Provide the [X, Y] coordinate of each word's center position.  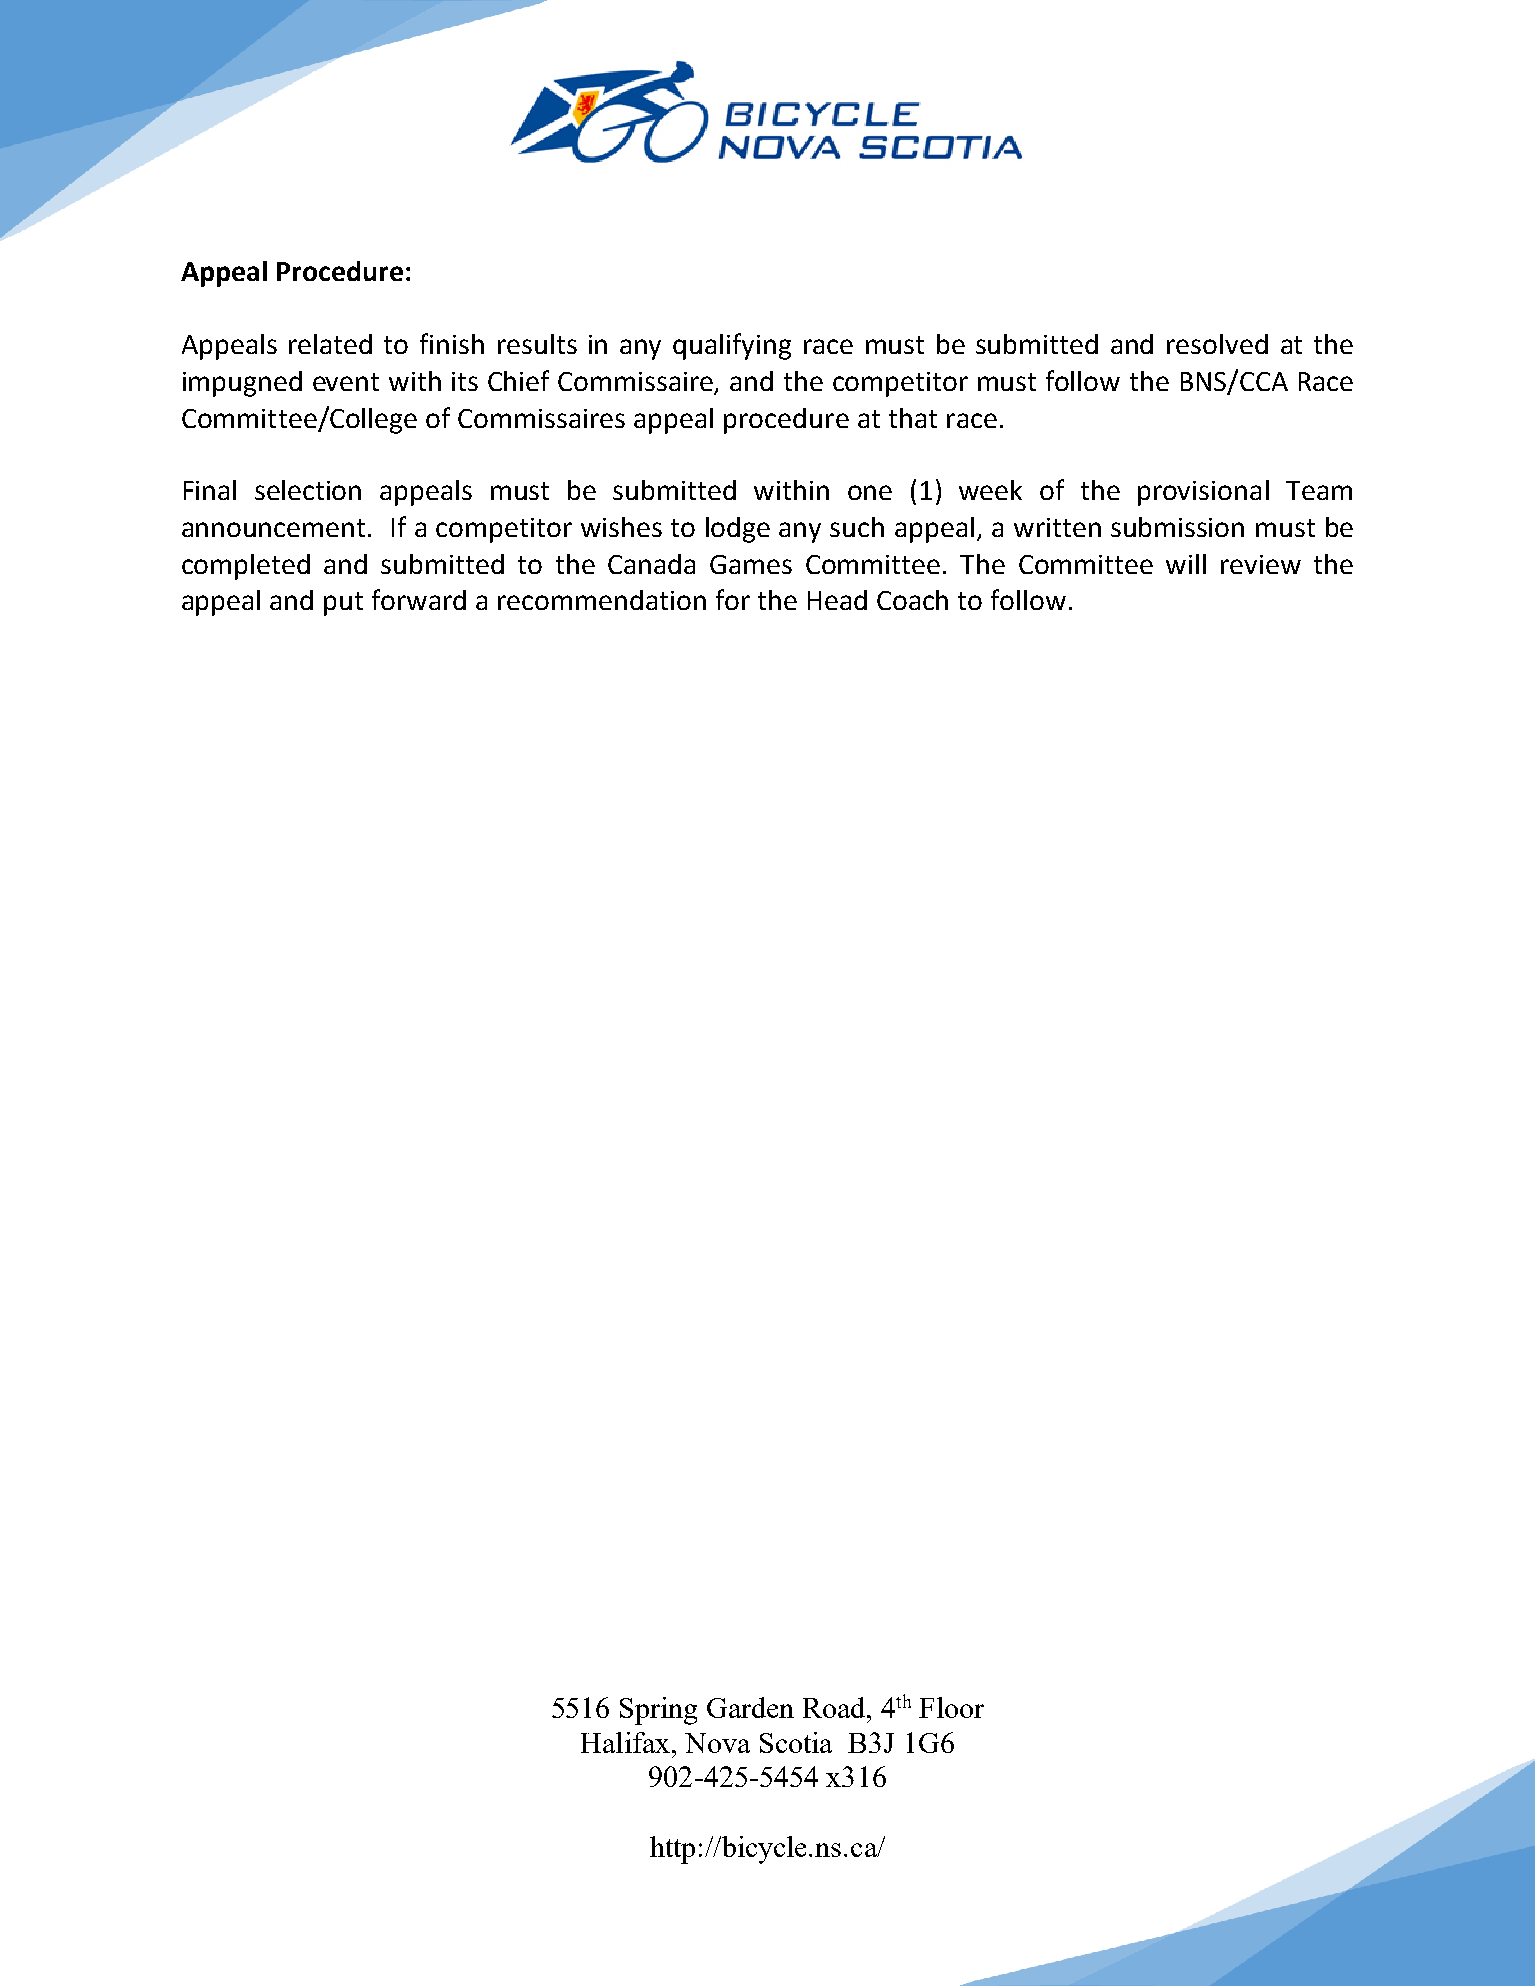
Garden [750, 1707]
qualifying [732, 346]
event [346, 382]
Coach [912, 600]
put [343, 604]
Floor [951, 1707]
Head [837, 600]
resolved [1217, 344]
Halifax [627, 1742]
